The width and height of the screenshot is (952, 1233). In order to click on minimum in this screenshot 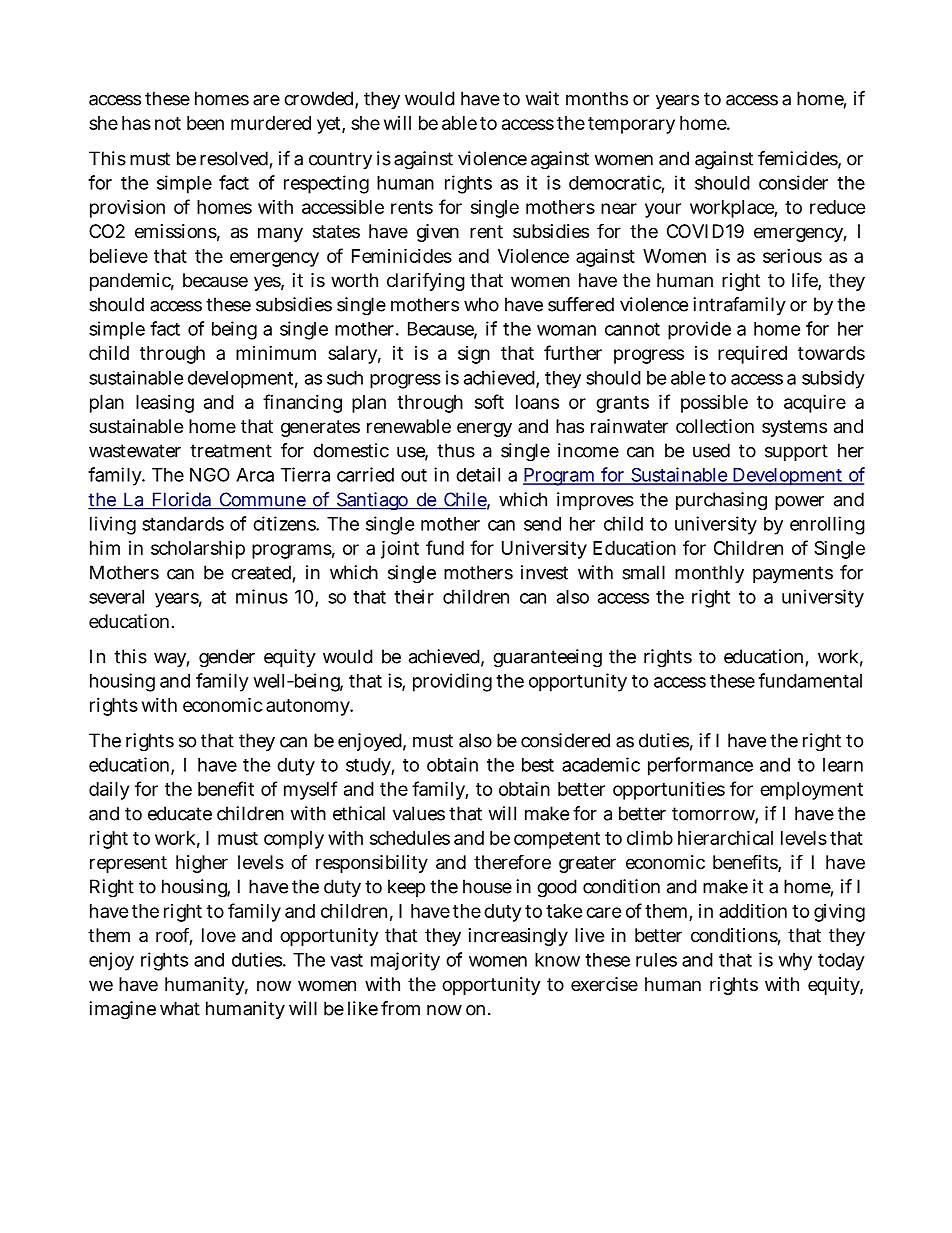, I will do `click(276, 353)`.
